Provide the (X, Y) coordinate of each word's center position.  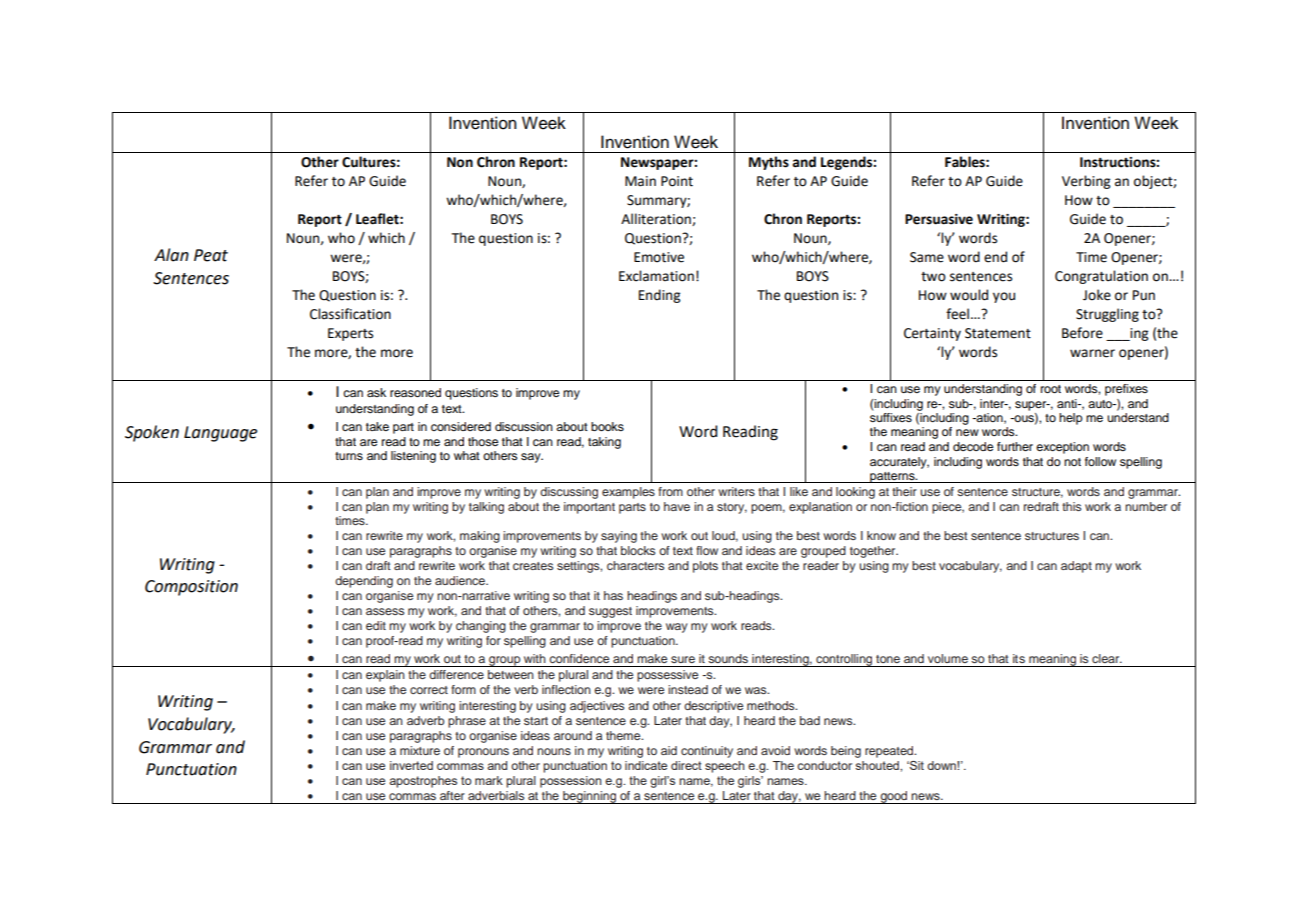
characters (635, 565)
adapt (1076, 567)
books (607, 426)
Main (640, 181)
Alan (171, 255)
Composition (191, 588)
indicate (646, 765)
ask (376, 392)
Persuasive (939, 219)
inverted (411, 765)
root (1051, 389)
